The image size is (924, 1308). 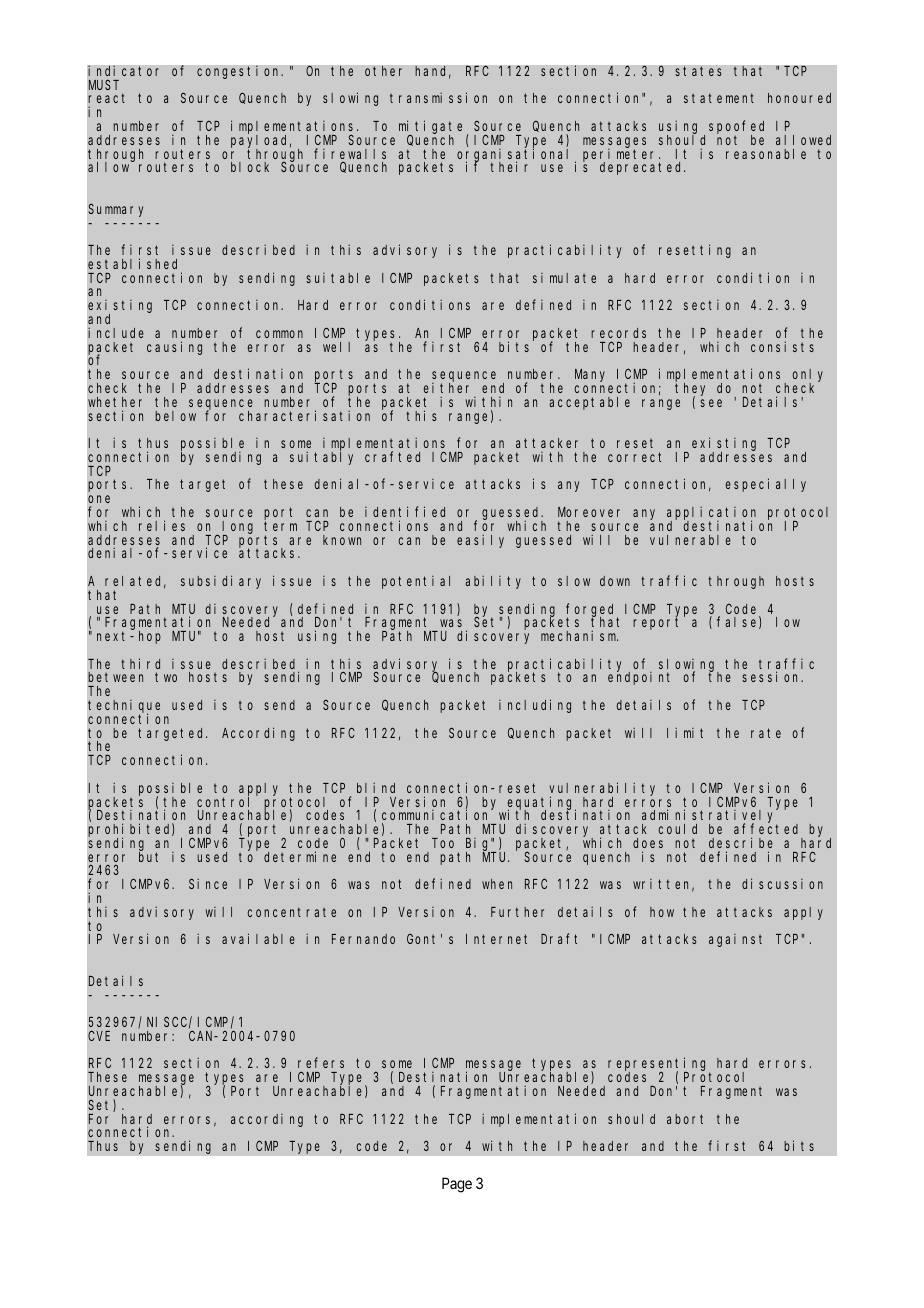 I want to click on refers, so click(x=321, y=1063).
